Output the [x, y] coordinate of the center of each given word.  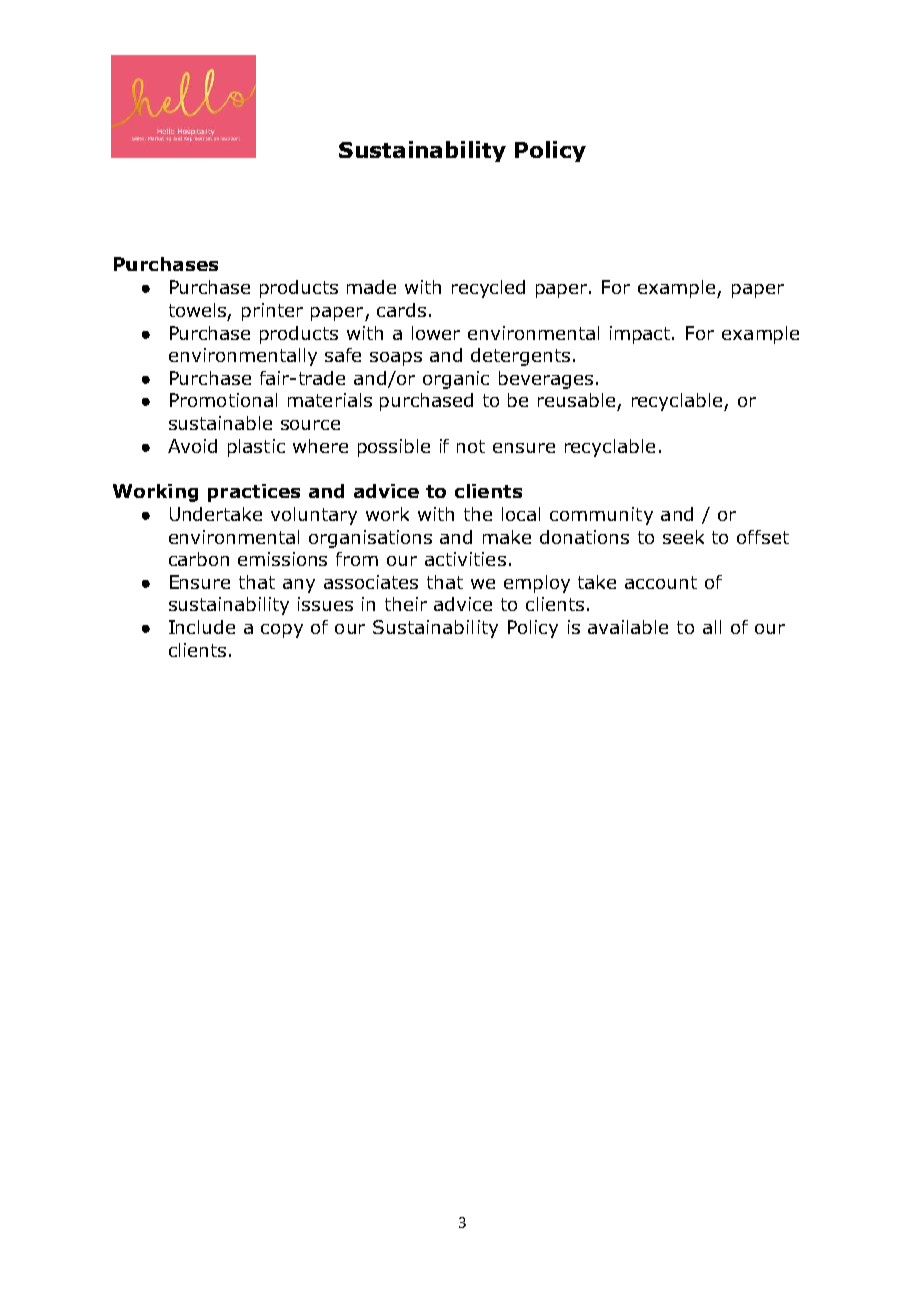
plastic [256, 448]
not [471, 446]
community [601, 516]
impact [641, 335]
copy [282, 631]
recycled [488, 289]
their [406, 604]
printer [272, 312]
